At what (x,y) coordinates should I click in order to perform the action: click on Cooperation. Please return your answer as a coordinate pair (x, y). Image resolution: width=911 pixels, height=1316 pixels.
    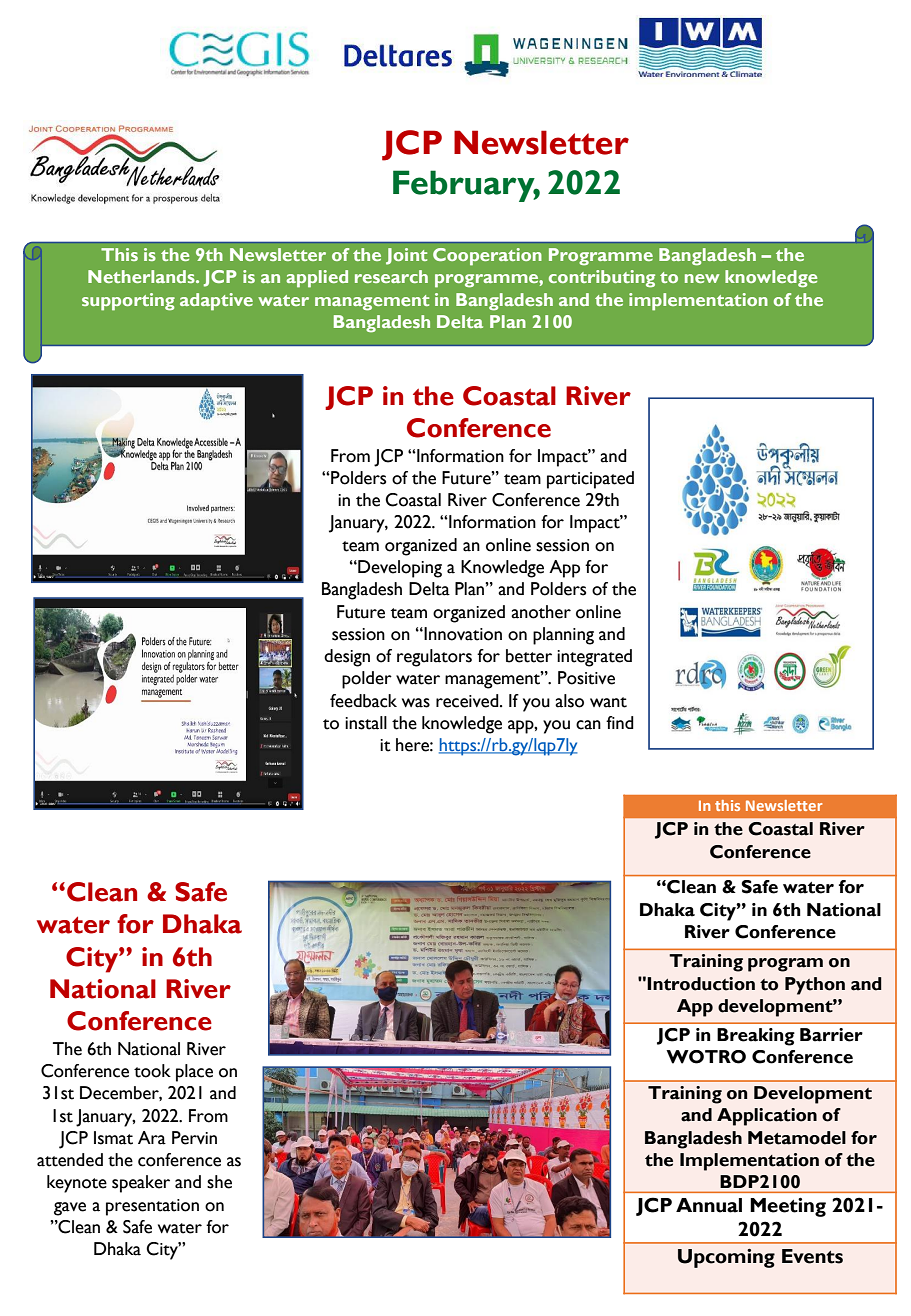
    Looking at the image, I should click on (487, 257).
